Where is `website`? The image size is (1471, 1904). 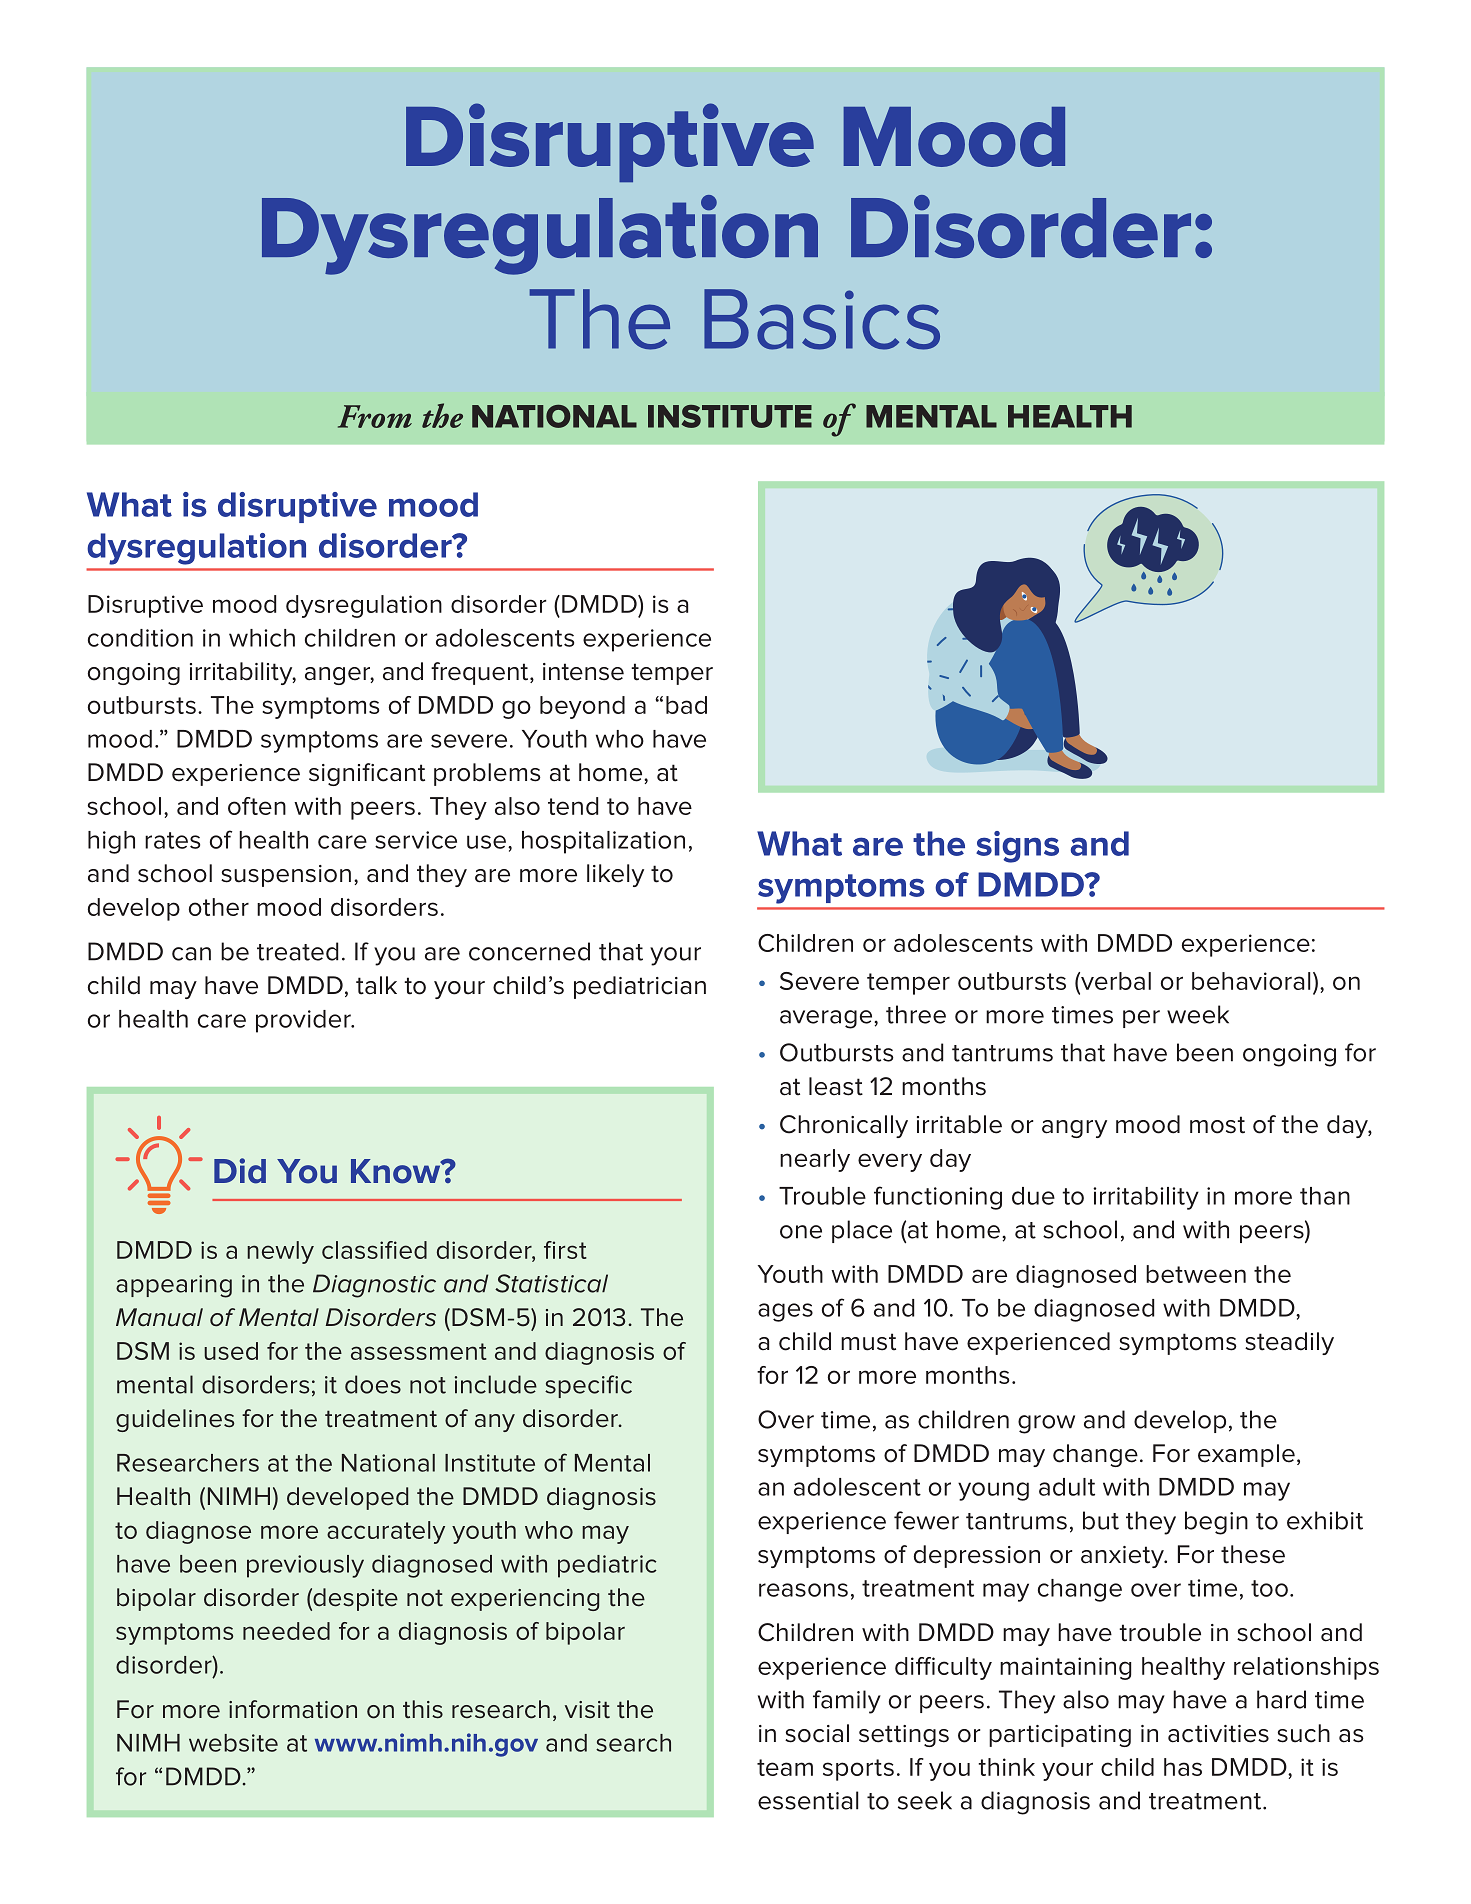
website is located at coordinates (233, 1743).
